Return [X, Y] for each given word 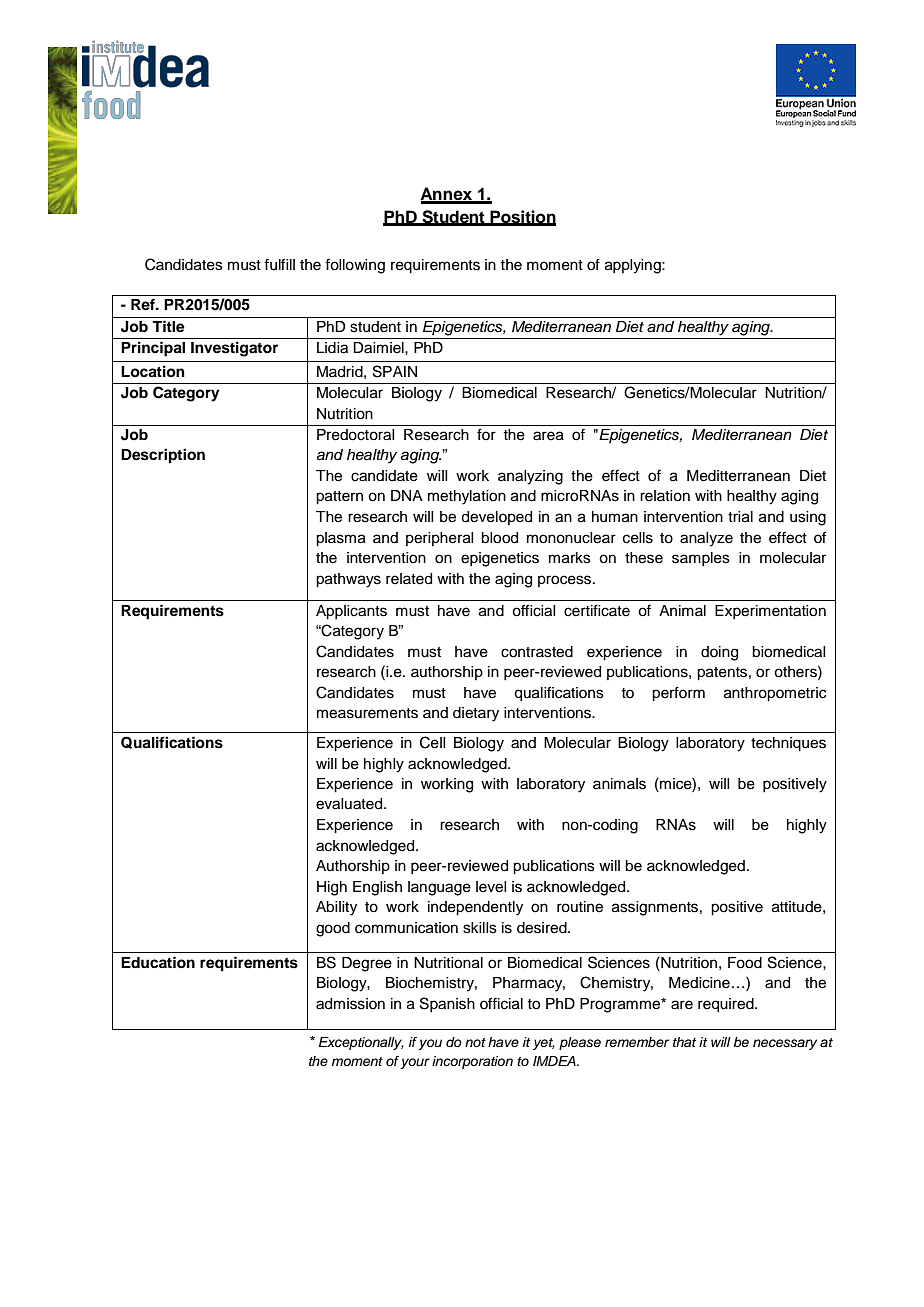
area [548, 436]
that [684, 1042]
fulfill [279, 264]
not [475, 1042]
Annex [447, 195]
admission [350, 1004]
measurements [367, 713]
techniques [788, 744]
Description [163, 456]
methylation [467, 497]
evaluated [350, 804]
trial [740, 517]
